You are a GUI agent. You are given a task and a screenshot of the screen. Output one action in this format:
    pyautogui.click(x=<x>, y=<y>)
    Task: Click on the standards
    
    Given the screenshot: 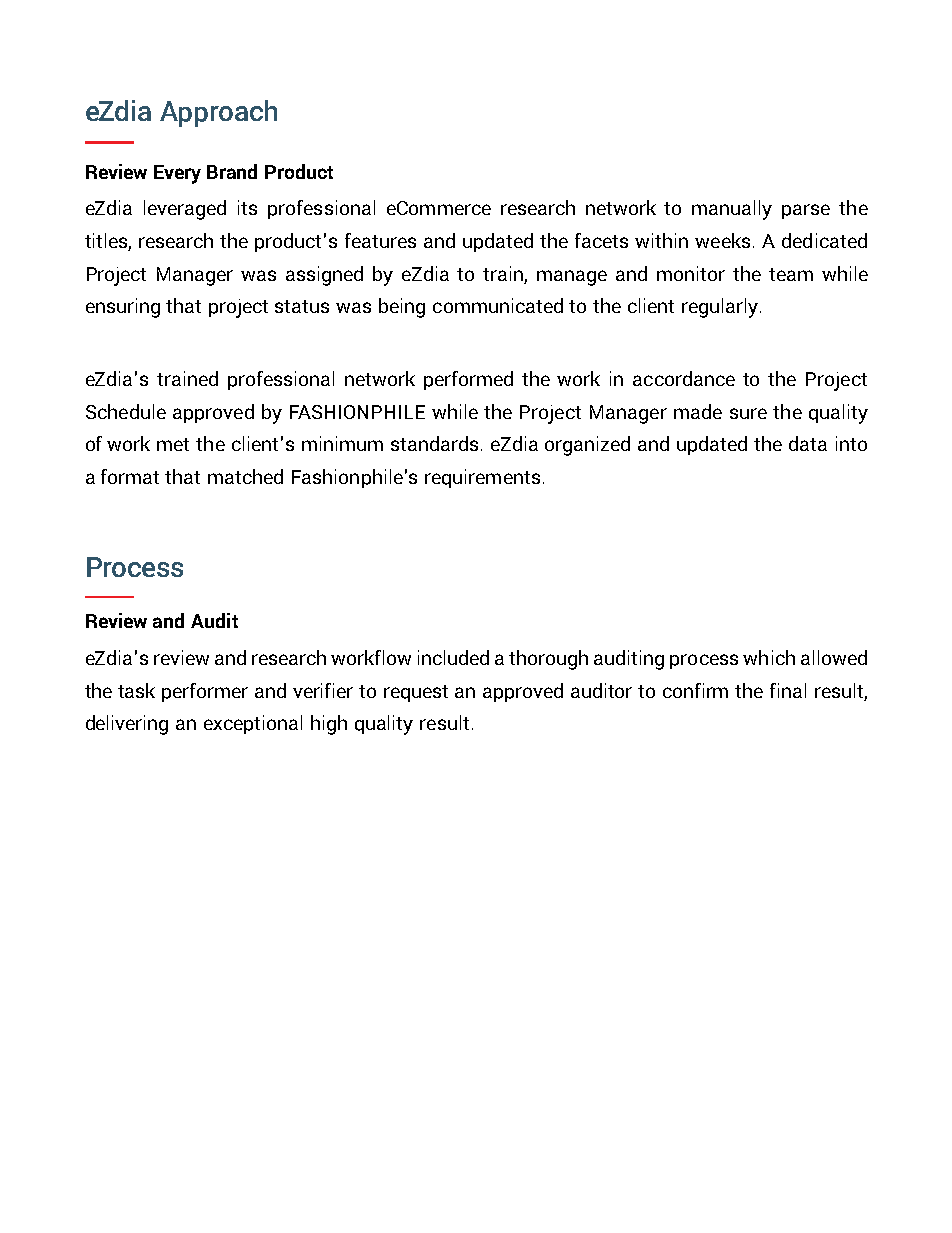 What is the action you would take?
    pyautogui.click(x=434, y=443)
